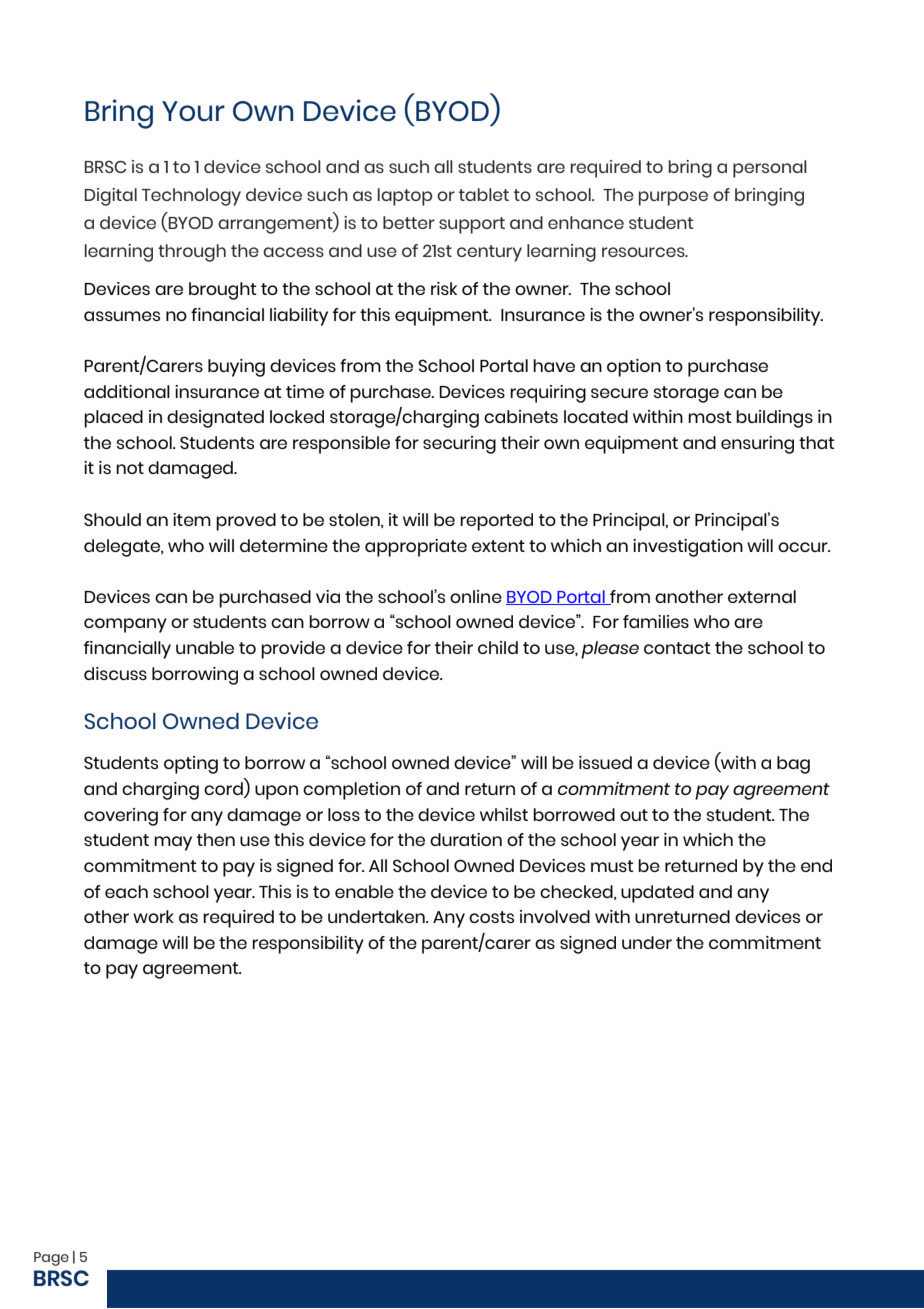 This image has width=924, height=1309. I want to click on laptop, so click(405, 197).
